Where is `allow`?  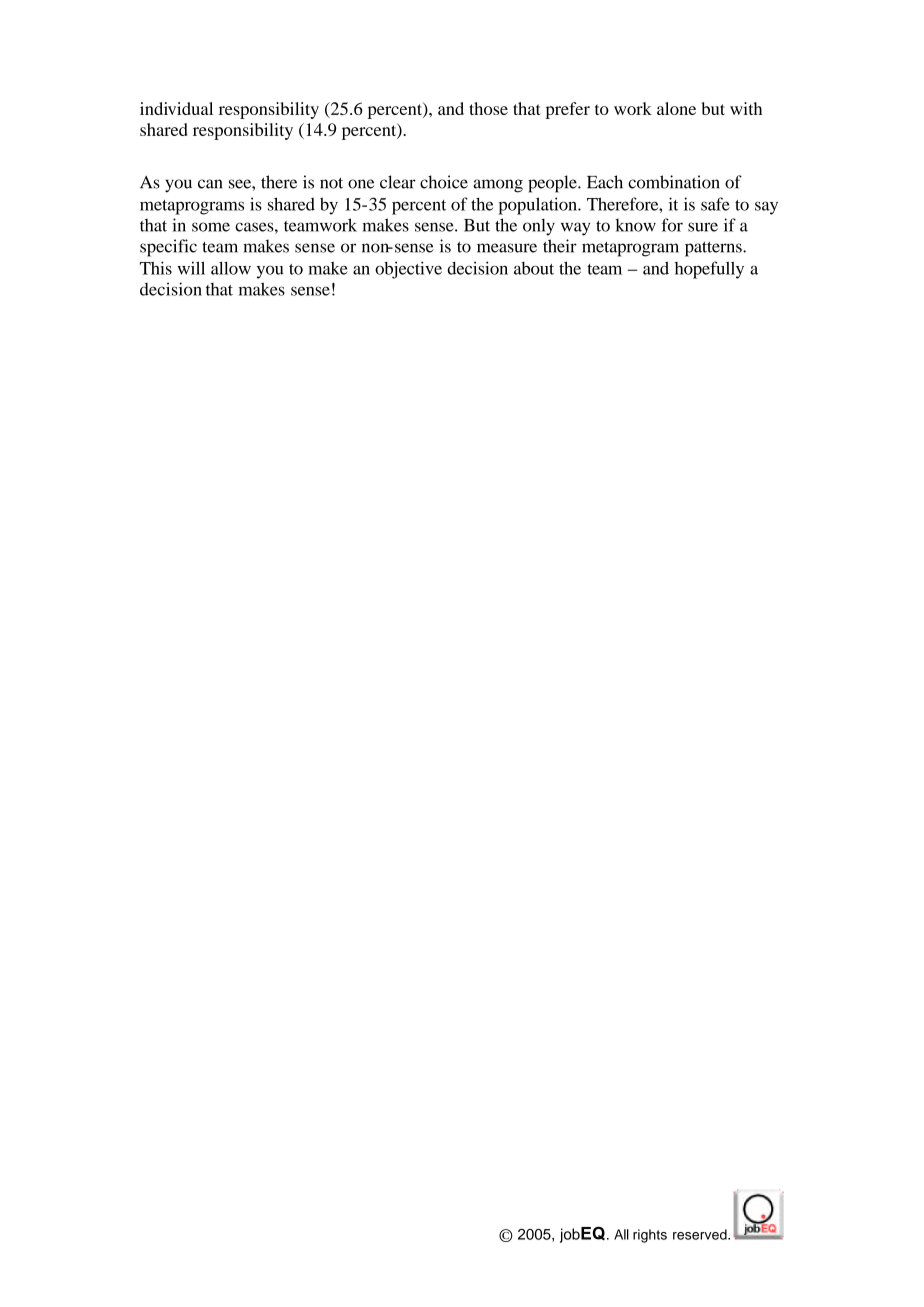
allow is located at coordinates (231, 268).
